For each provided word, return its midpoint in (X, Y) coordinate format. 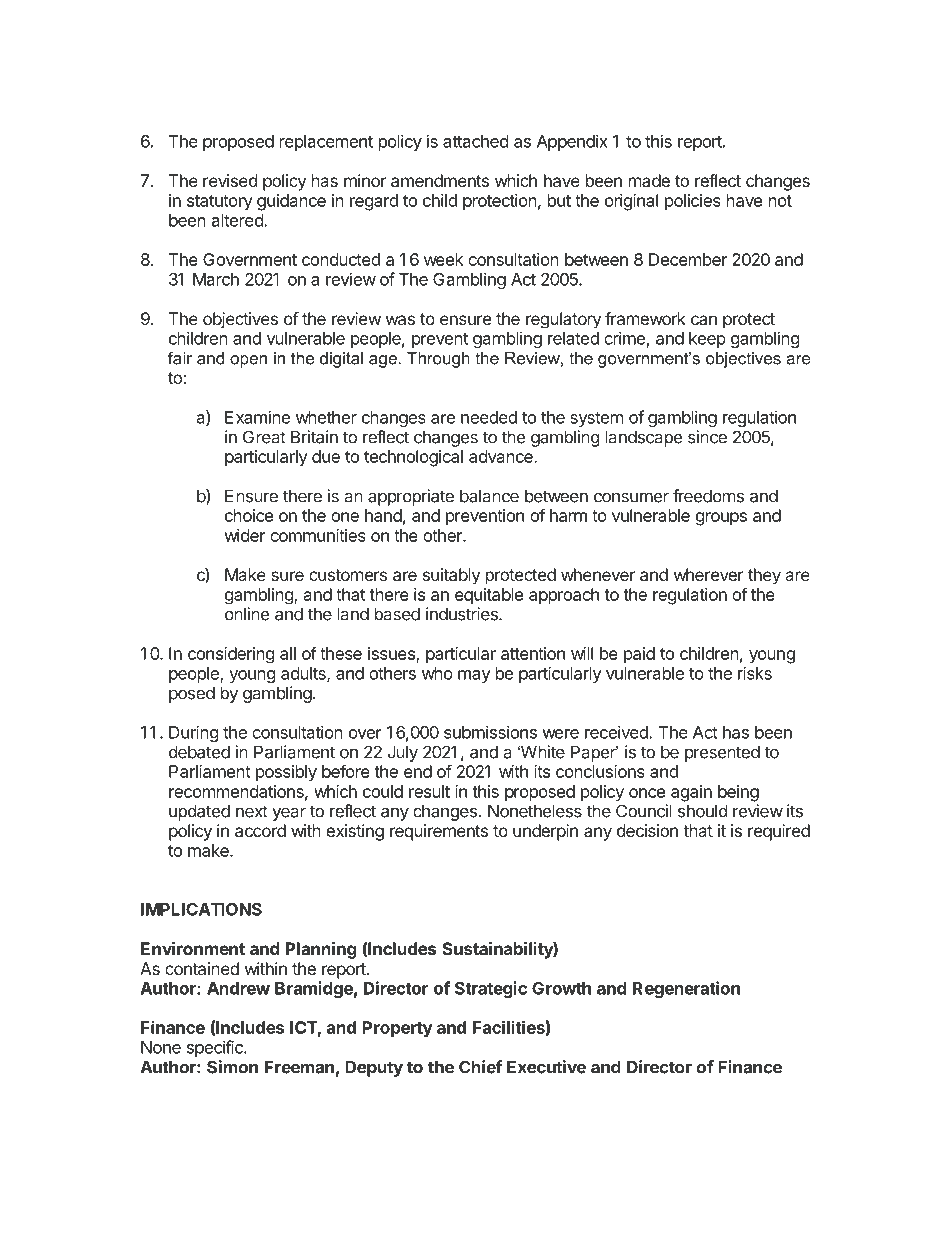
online (247, 614)
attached (475, 141)
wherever (709, 574)
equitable (489, 596)
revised (230, 180)
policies (693, 202)
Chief (480, 1067)
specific (216, 1048)
